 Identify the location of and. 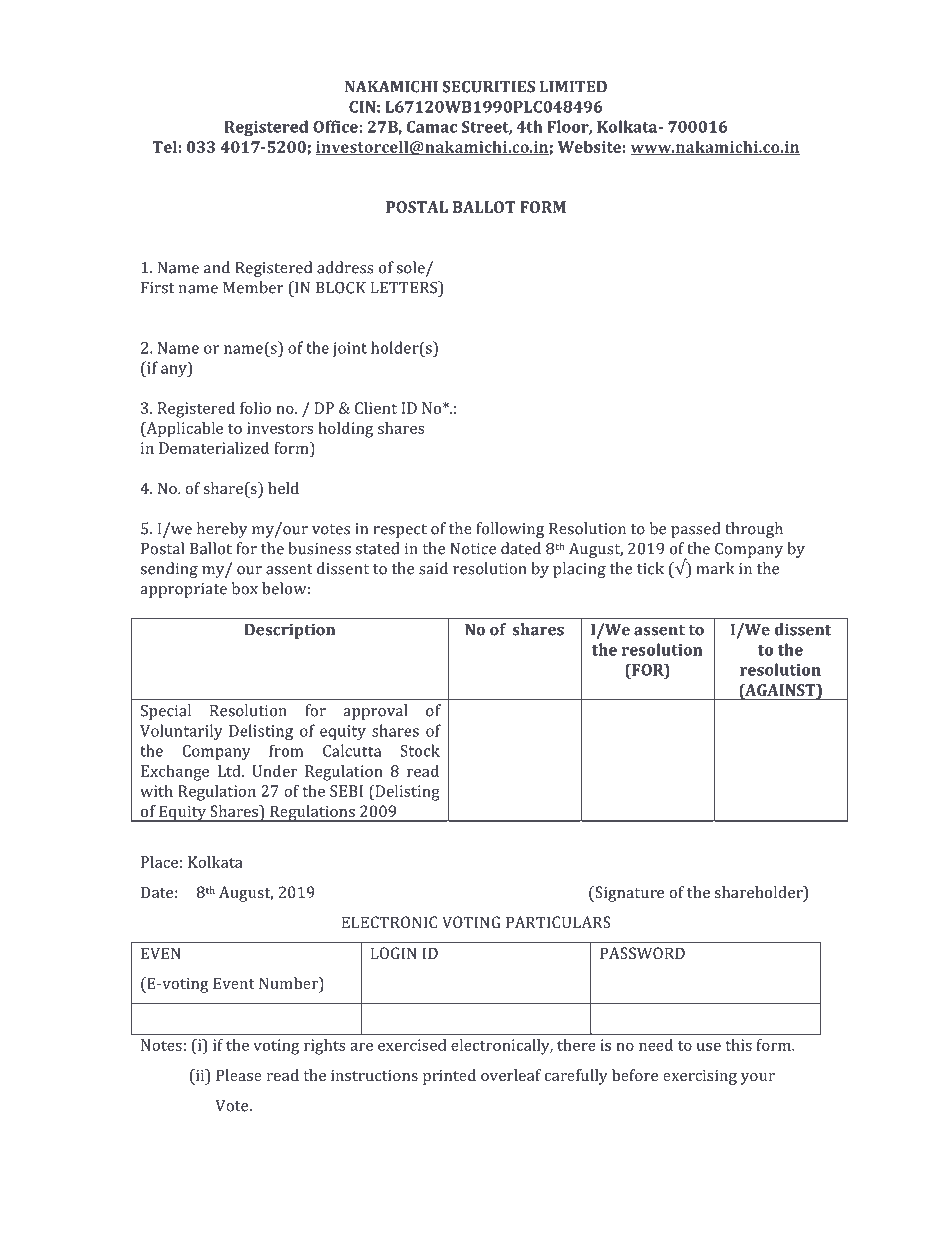
(217, 267).
